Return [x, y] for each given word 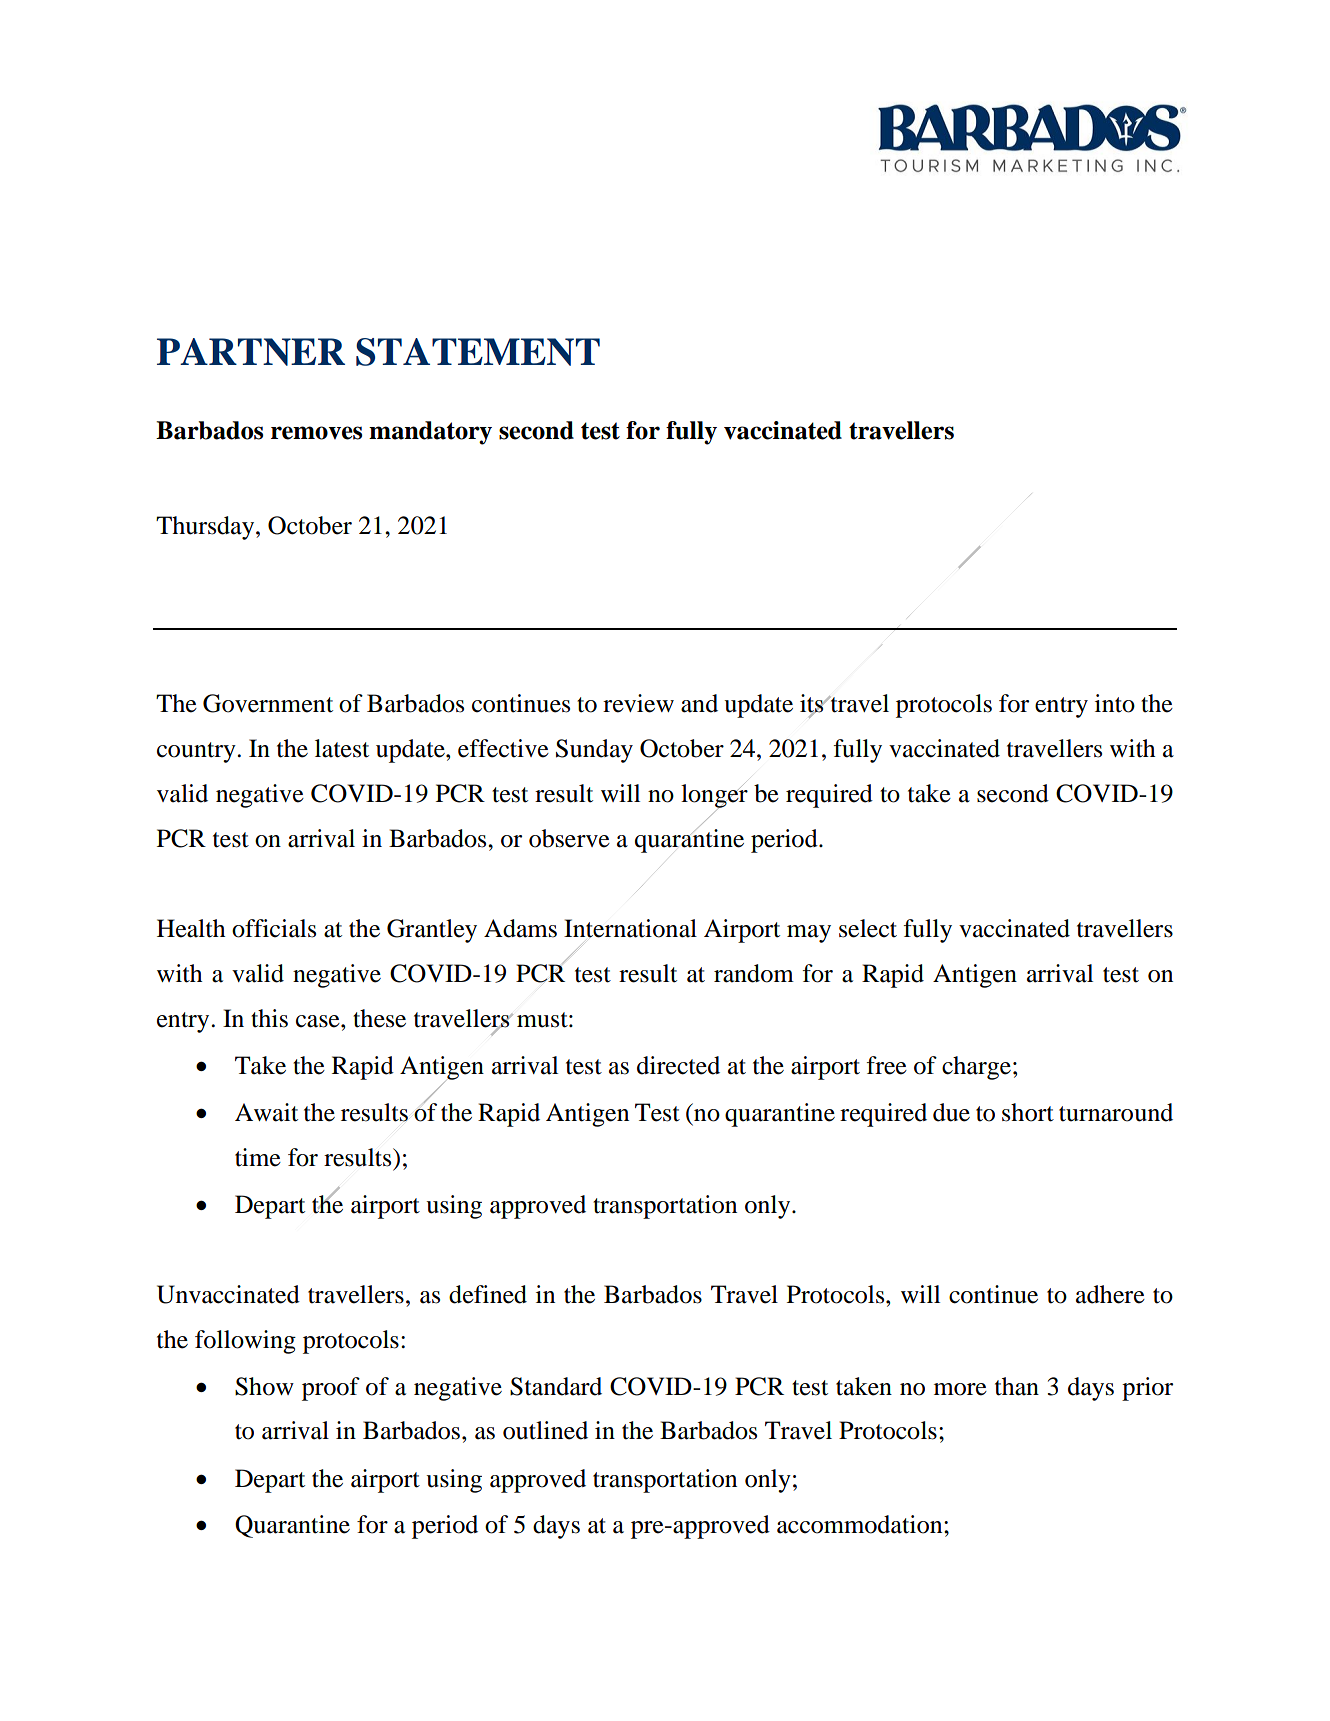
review [638, 703]
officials [274, 928]
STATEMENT [478, 352]
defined [488, 1294]
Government [268, 703]
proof [331, 1389]
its [813, 704]
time [258, 1157]
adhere [1110, 1294]
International [630, 928]
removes [316, 433]
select [868, 928]
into [1115, 703]
